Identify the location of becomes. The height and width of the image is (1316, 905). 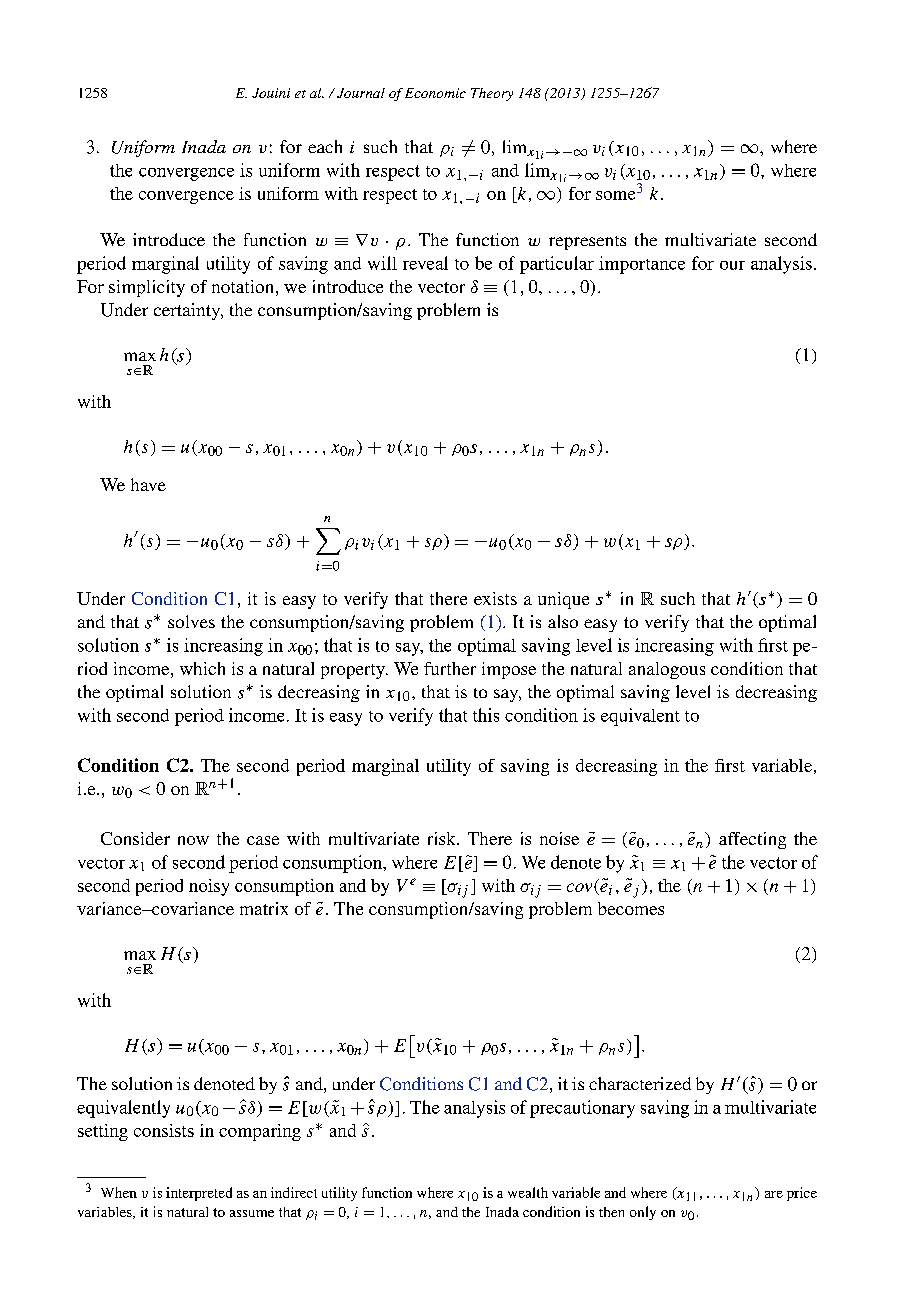
(631, 908).
